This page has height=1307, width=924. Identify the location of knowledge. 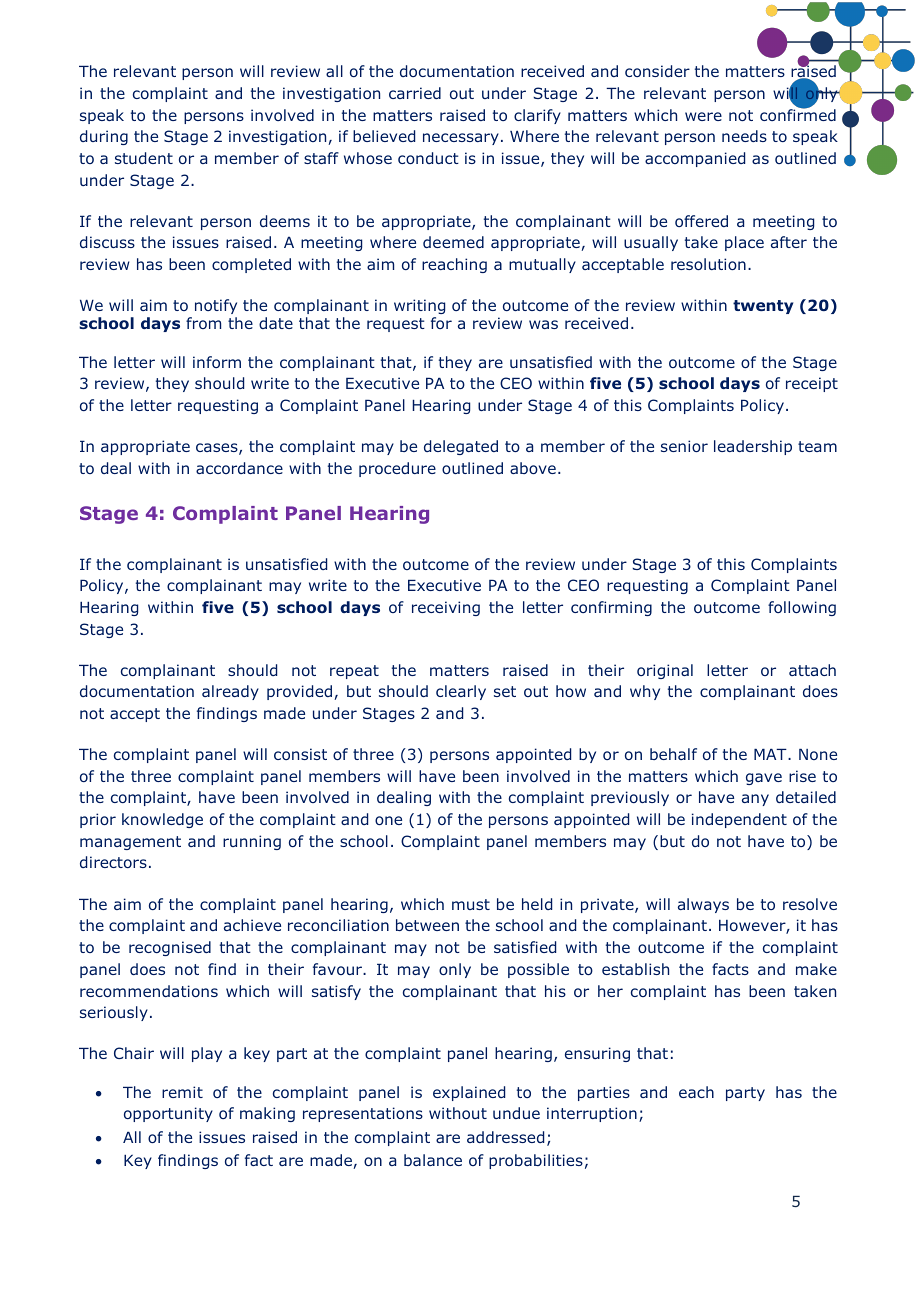
(162, 820).
